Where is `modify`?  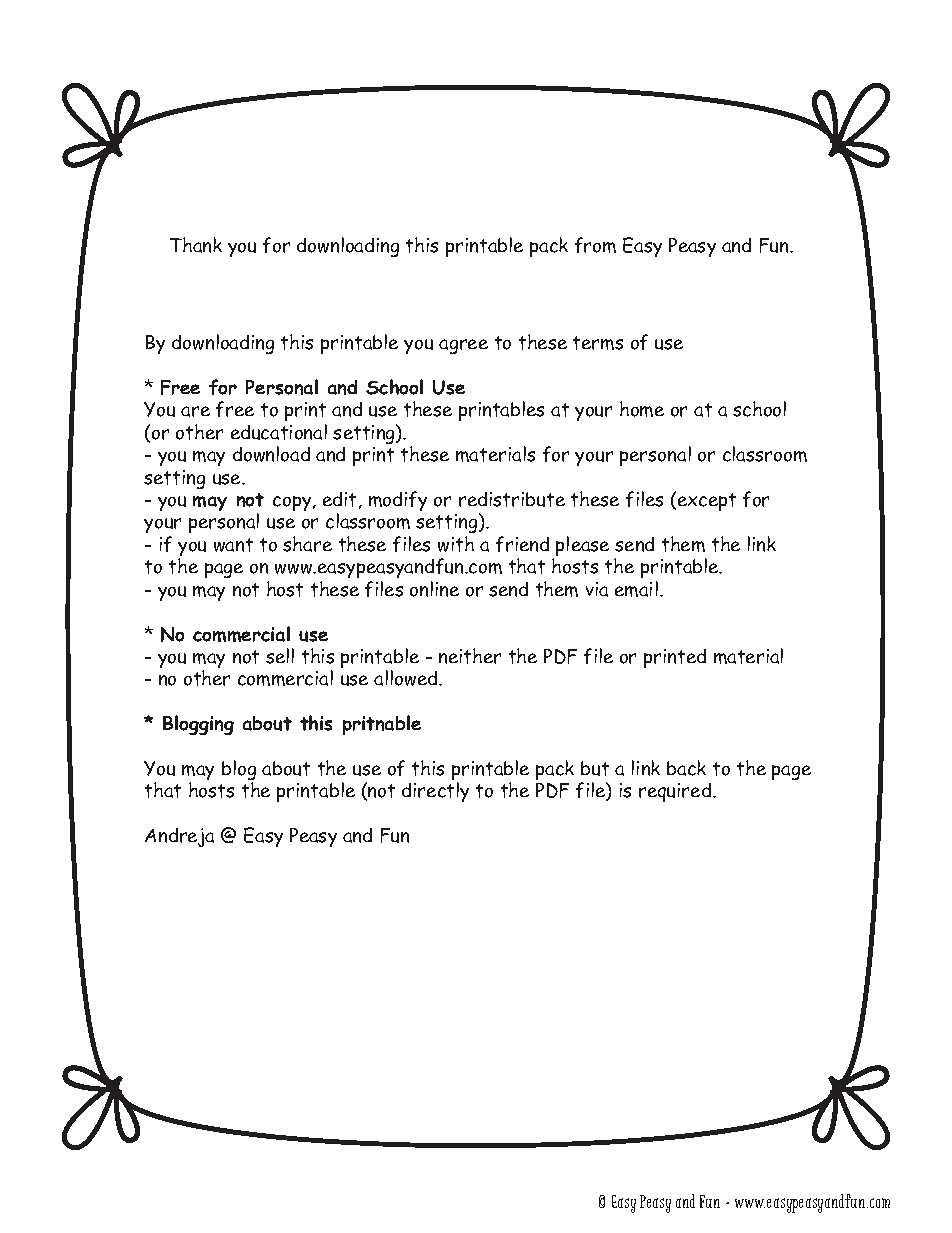 modify is located at coordinates (398, 501).
